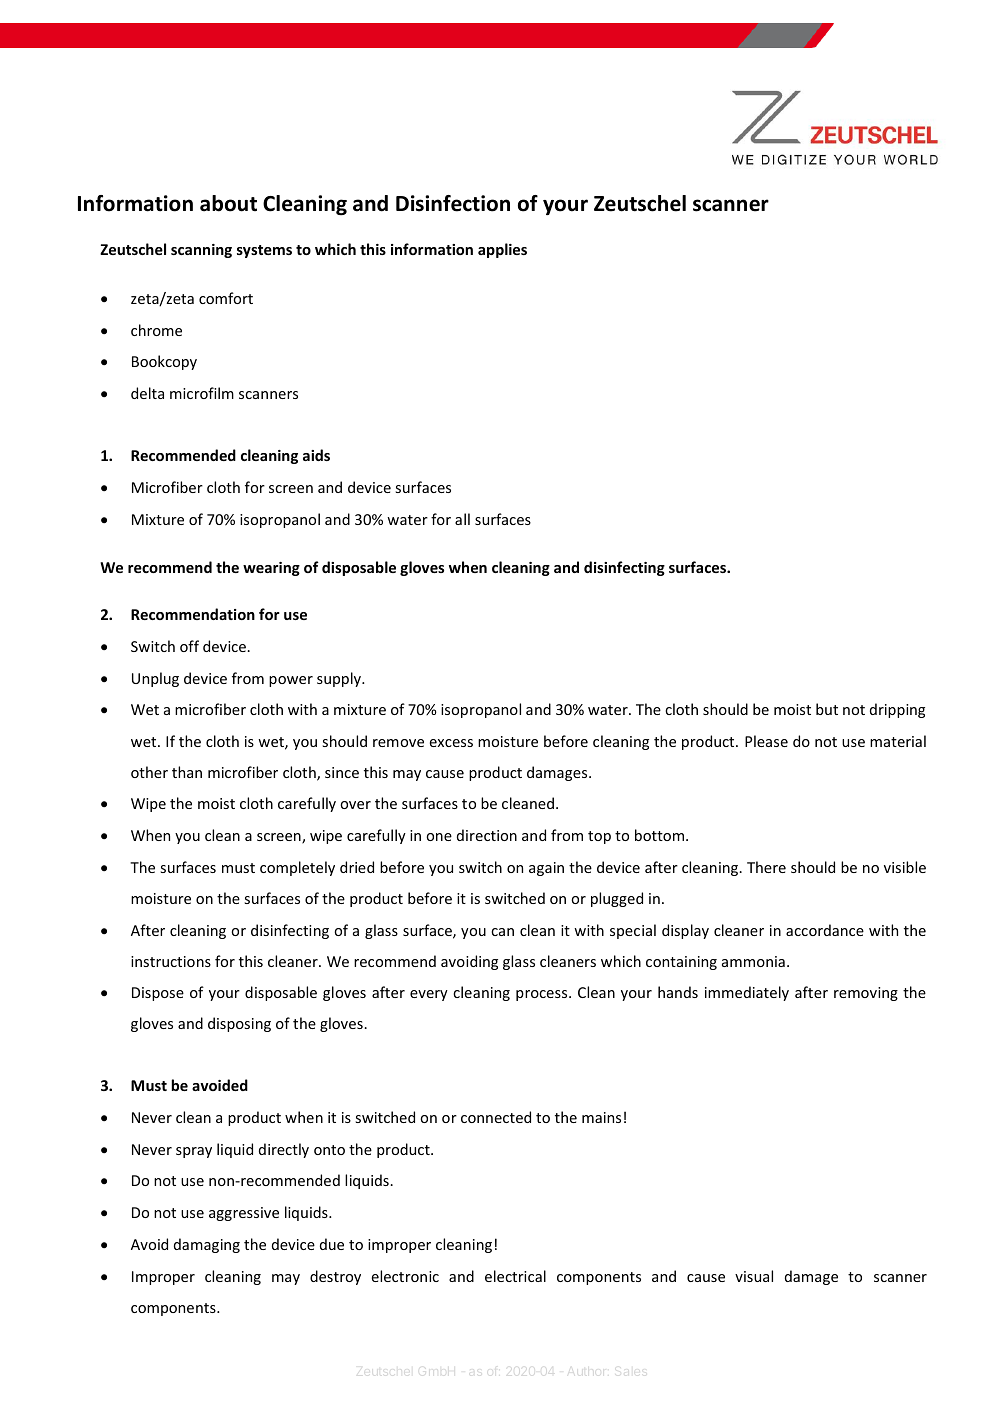  Describe the element at coordinates (451, 743) in the screenshot. I see `excess` at that location.
